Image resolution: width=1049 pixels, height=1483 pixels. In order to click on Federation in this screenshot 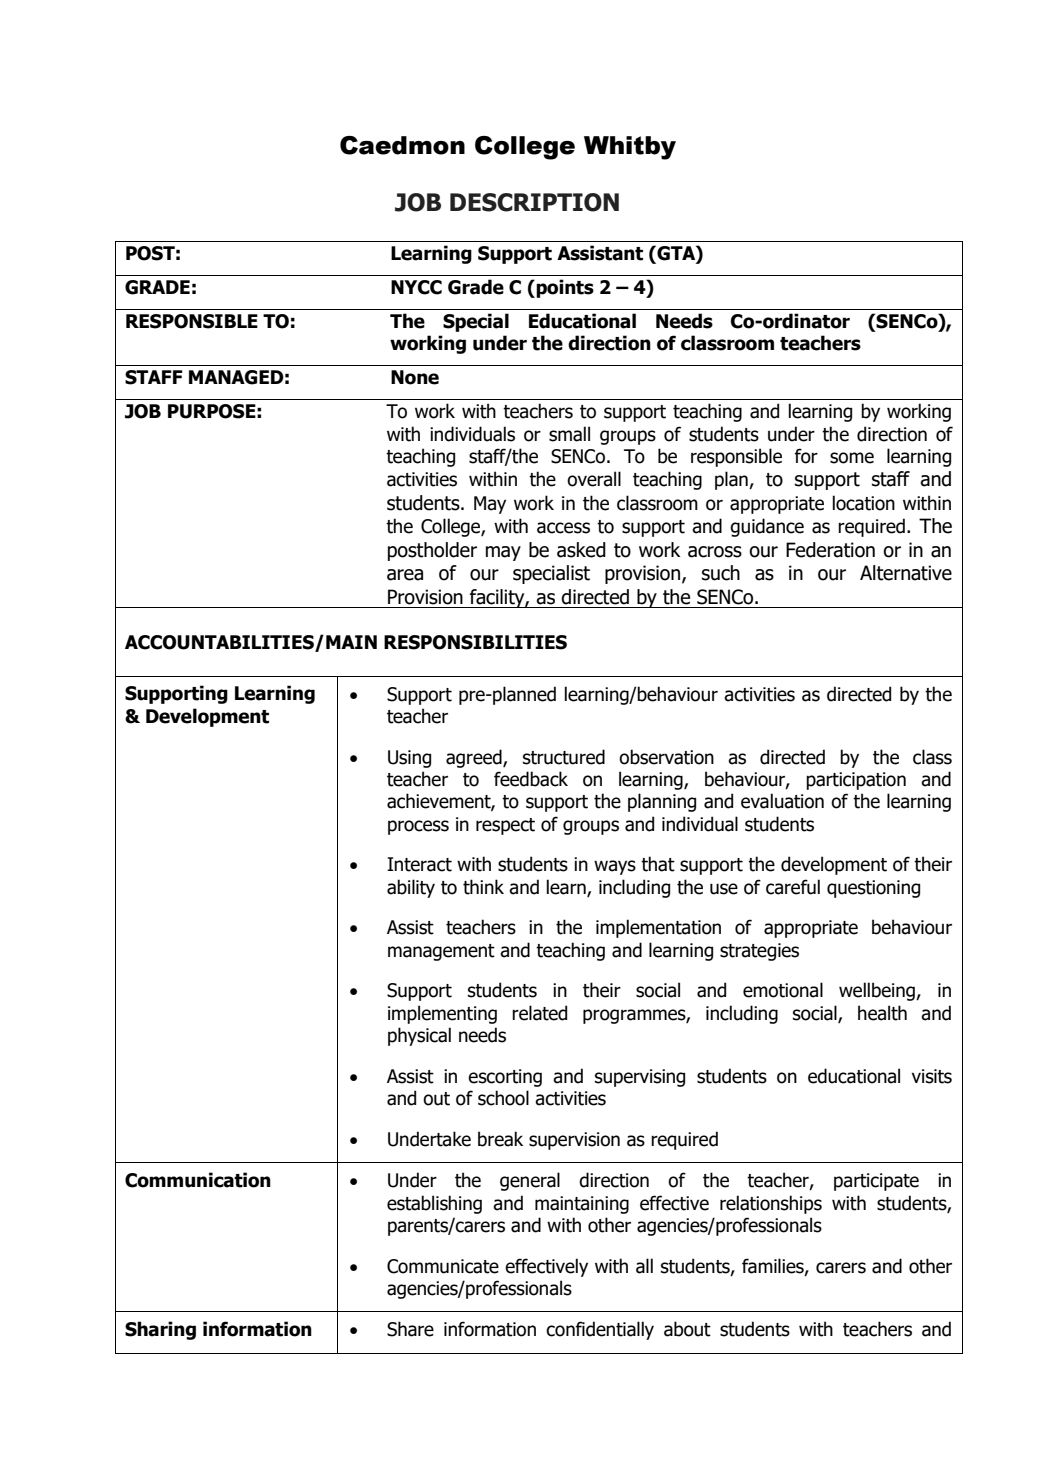, I will do `click(830, 550)`.
